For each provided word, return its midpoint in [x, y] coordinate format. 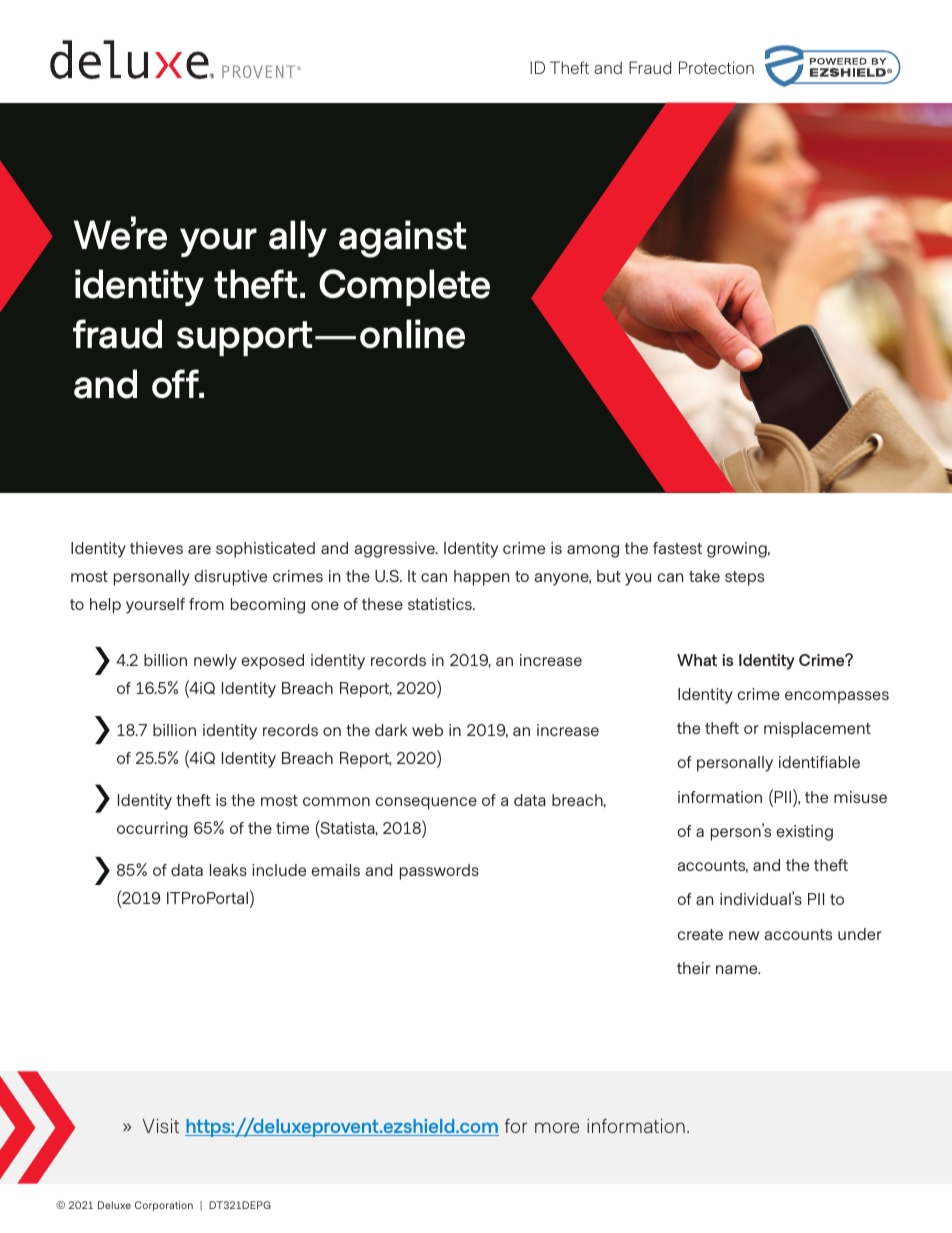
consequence [426, 803]
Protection [716, 67]
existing [804, 833]
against [402, 239]
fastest [677, 548]
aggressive [395, 550]
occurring [152, 830]
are [199, 549]
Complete [404, 287]
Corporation [164, 1206]
